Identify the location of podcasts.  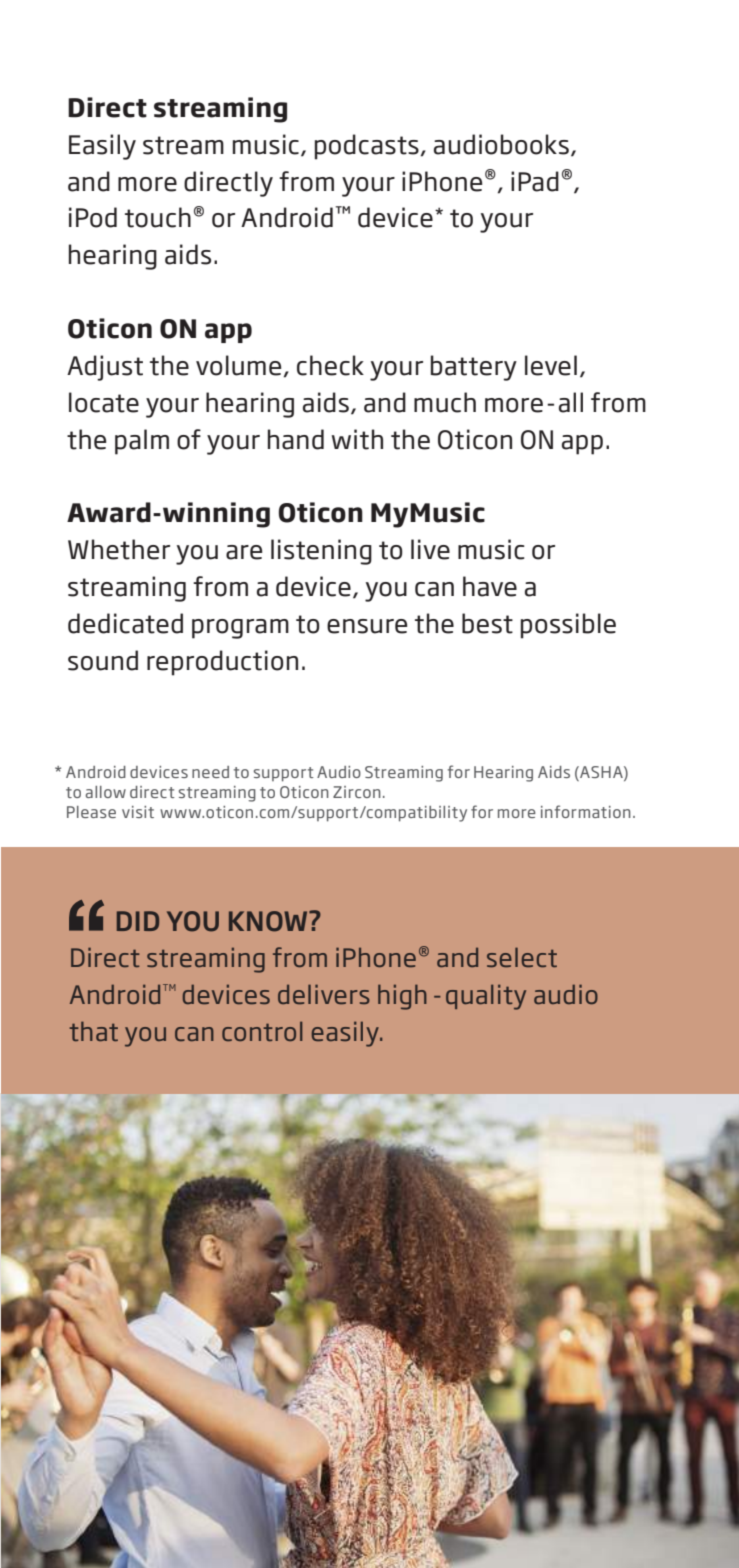
(367, 147).
